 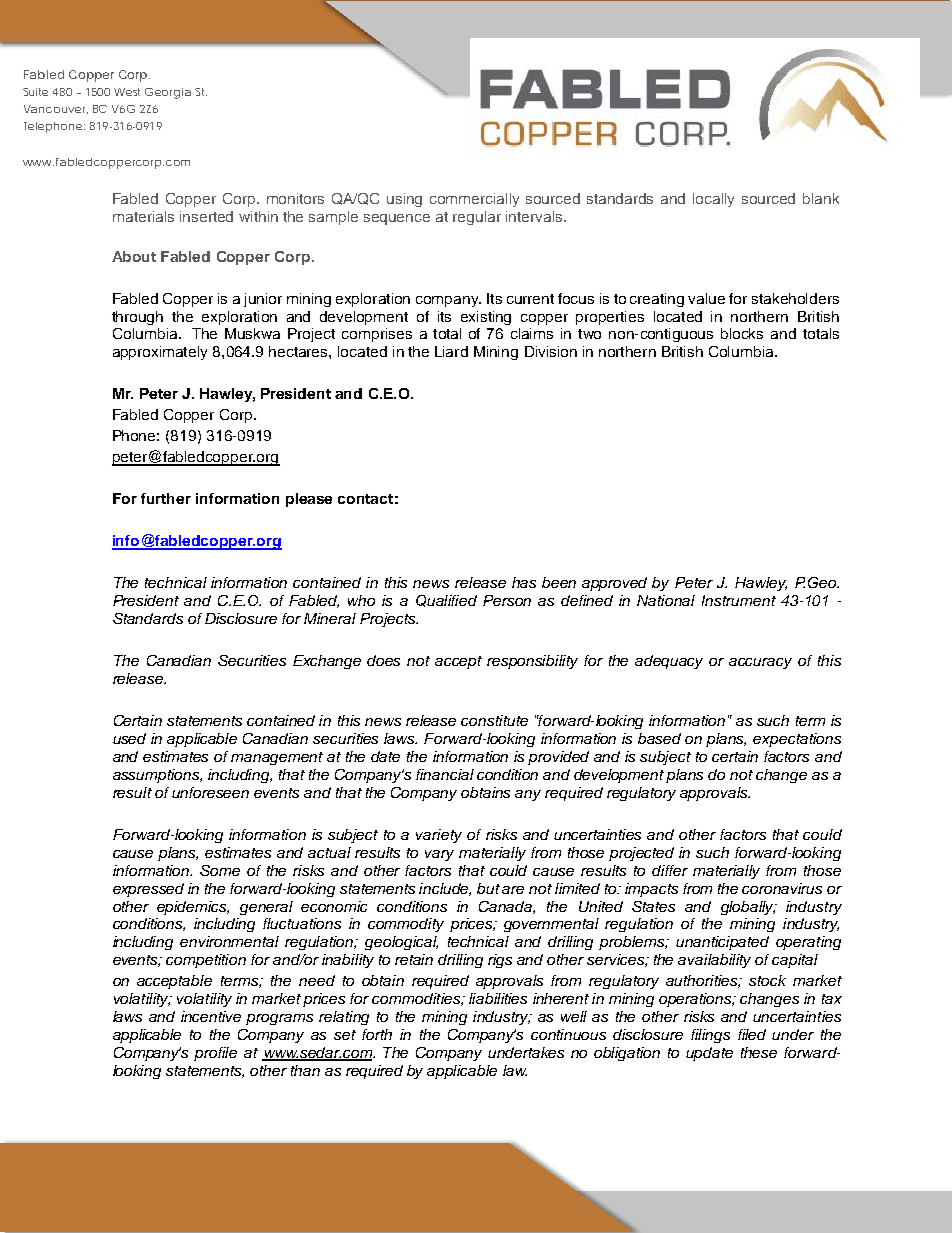 I want to click on using, so click(x=404, y=200).
